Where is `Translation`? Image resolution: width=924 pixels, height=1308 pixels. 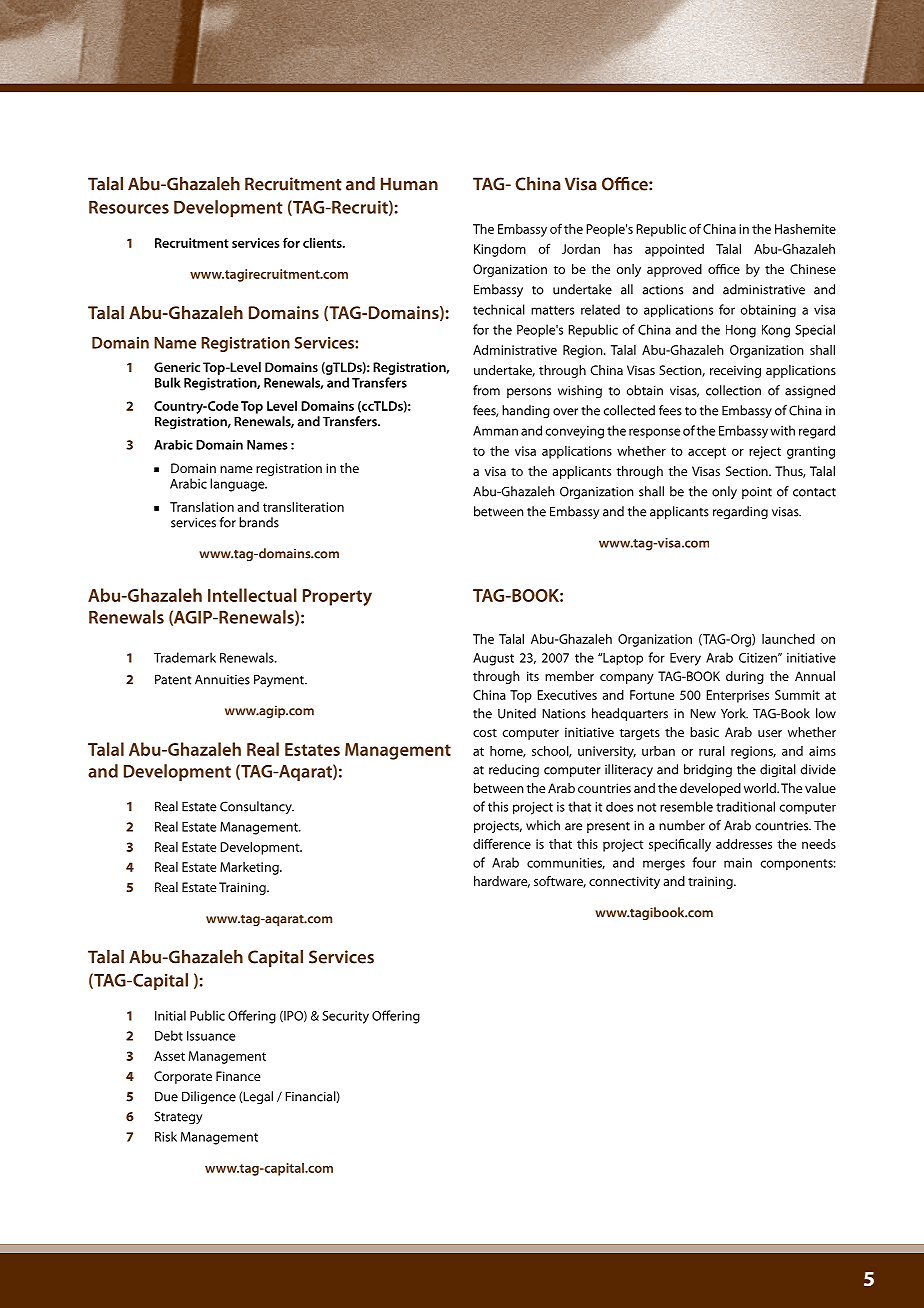
Translation is located at coordinates (202, 507).
